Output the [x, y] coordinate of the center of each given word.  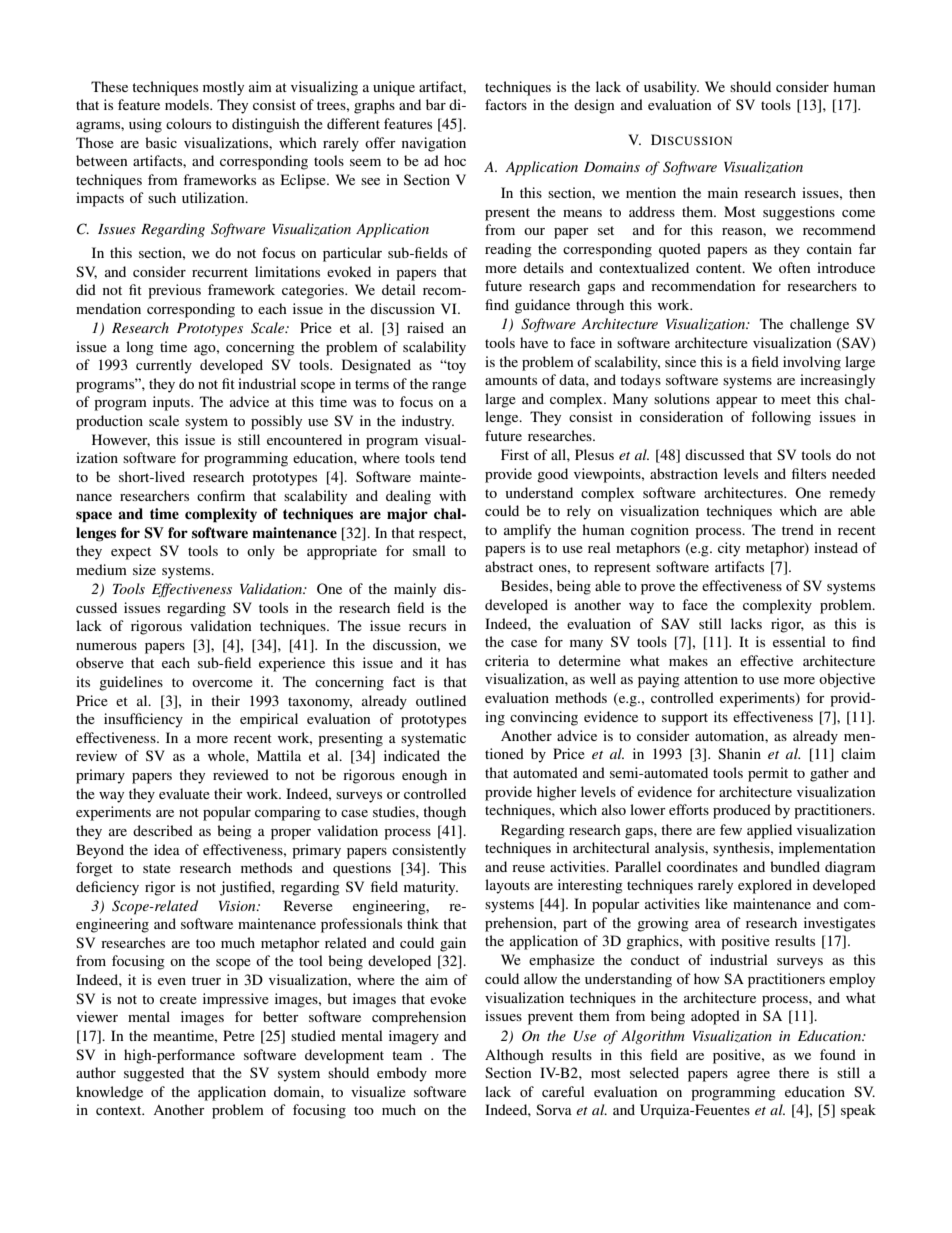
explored [765, 886]
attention [711, 678]
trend [798, 529]
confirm [221, 495]
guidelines [131, 683]
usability [671, 88]
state [157, 868]
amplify [527, 531]
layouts [507, 886]
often [795, 267]
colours [188, 123]
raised [425, 327]
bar [436, 104]
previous [174, 291]
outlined [441, 700]
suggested [154, 1074]
